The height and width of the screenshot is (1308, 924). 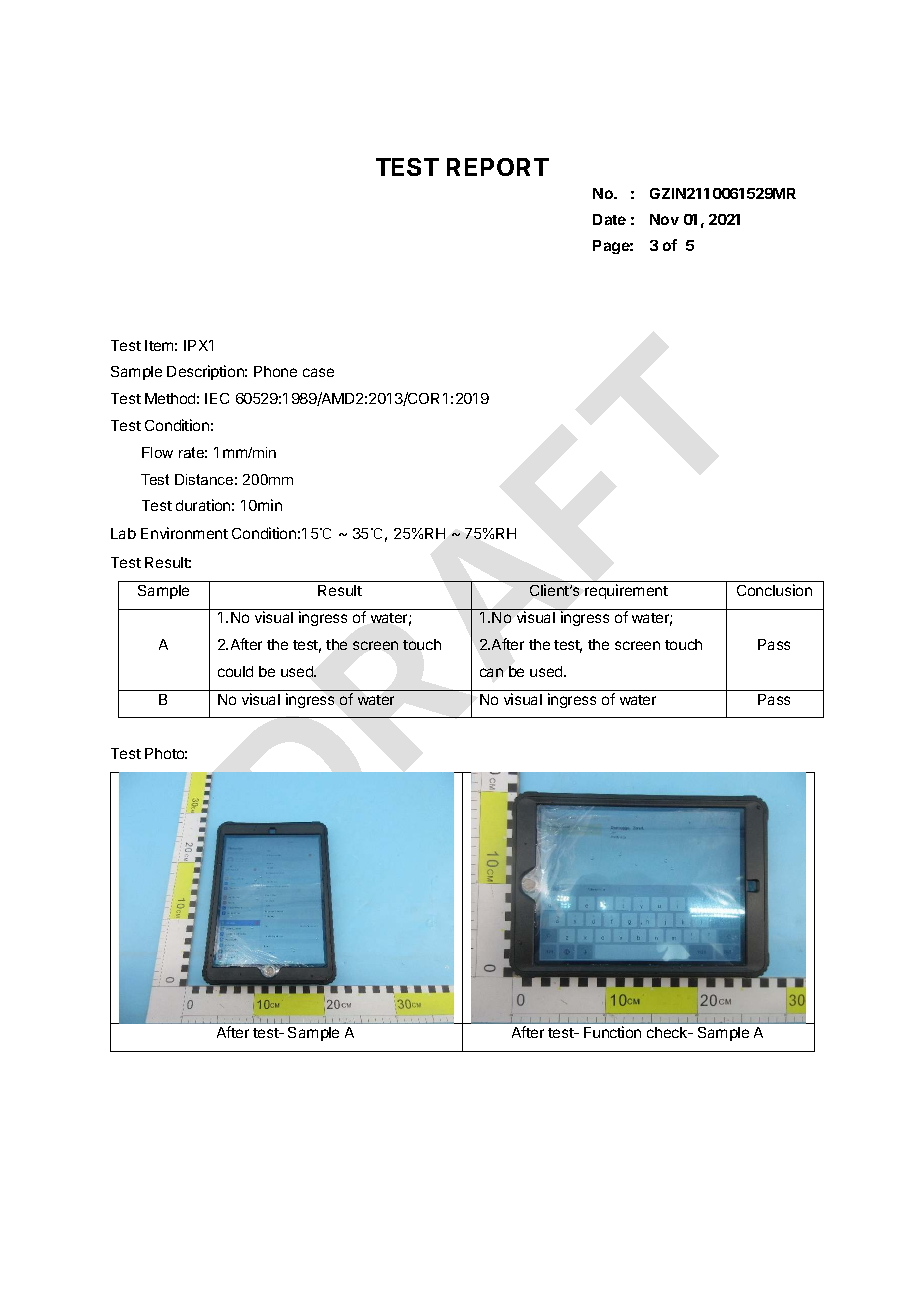 What do you see at coordinates (664, 219) in the screenshot?
I see `Nov` at bounding box center [664, 219].
